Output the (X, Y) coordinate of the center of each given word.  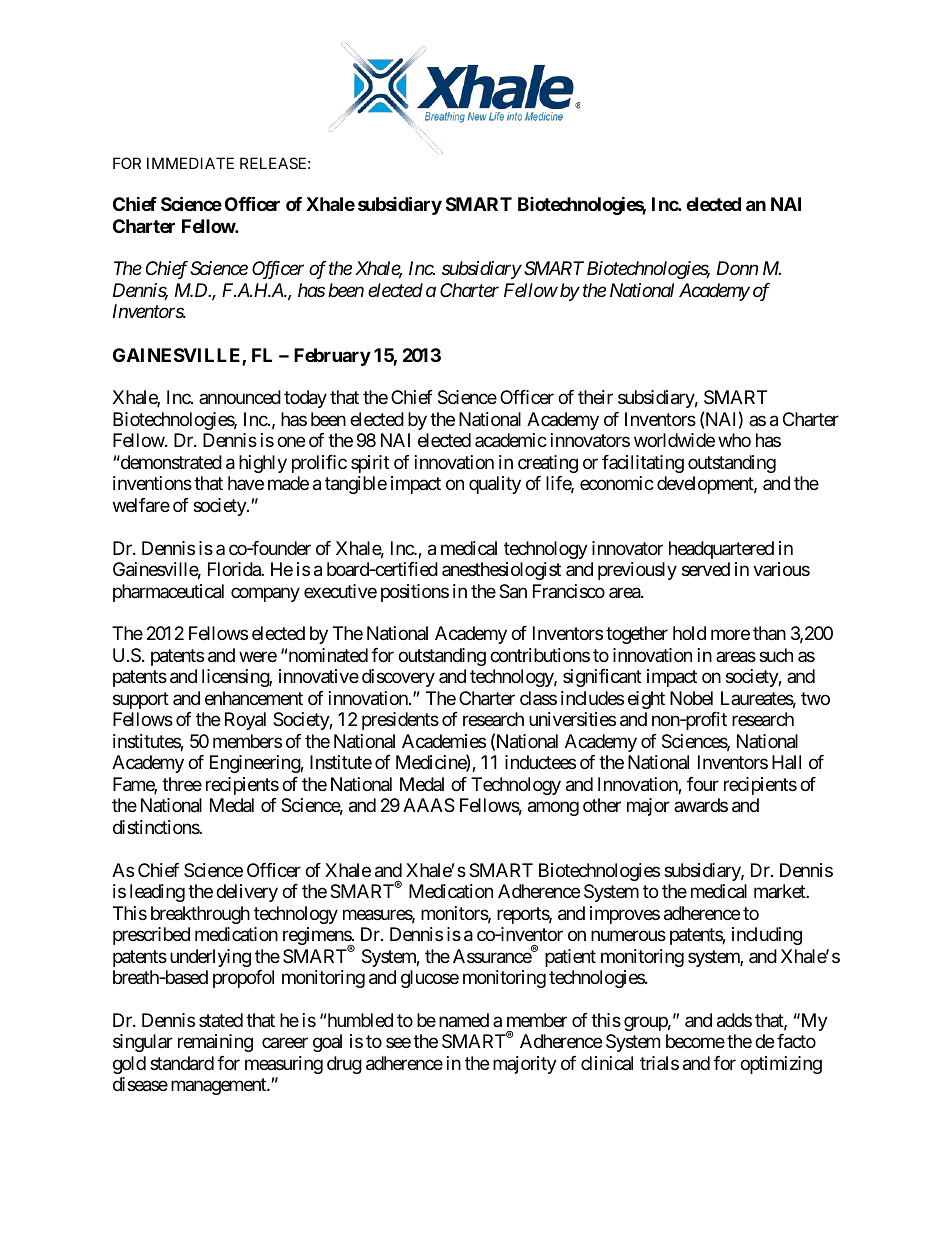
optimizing (781, 1065)
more (730, 635)
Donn (737, 268)
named (464, 1020)
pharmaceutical (168, 593)
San (513, 591)
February (332, 357)
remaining (215, 1043)
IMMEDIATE (190, 163)
